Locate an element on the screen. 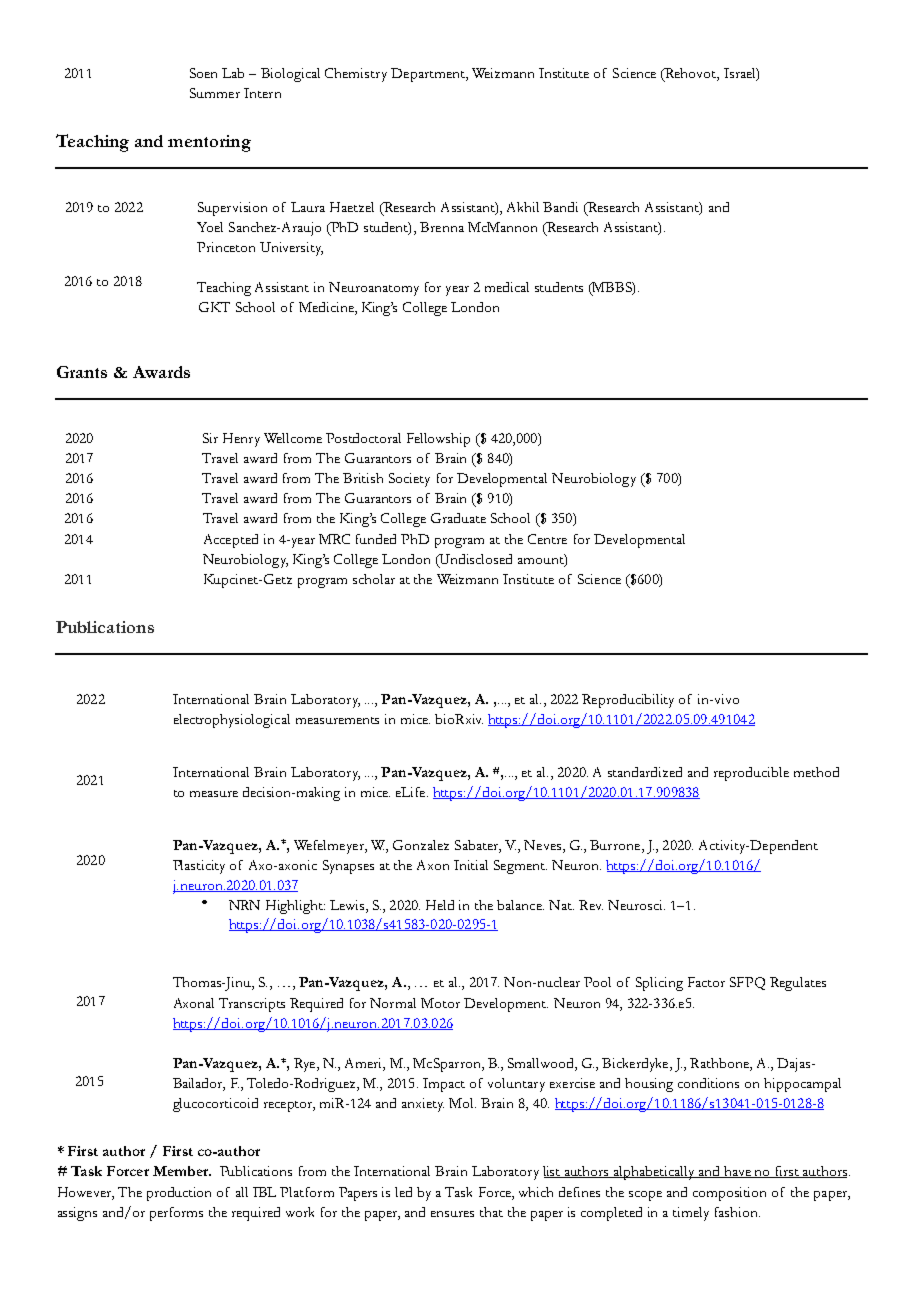 This screenshot has width=924, height=1308. scholar is located at coordinates (374, 579).
